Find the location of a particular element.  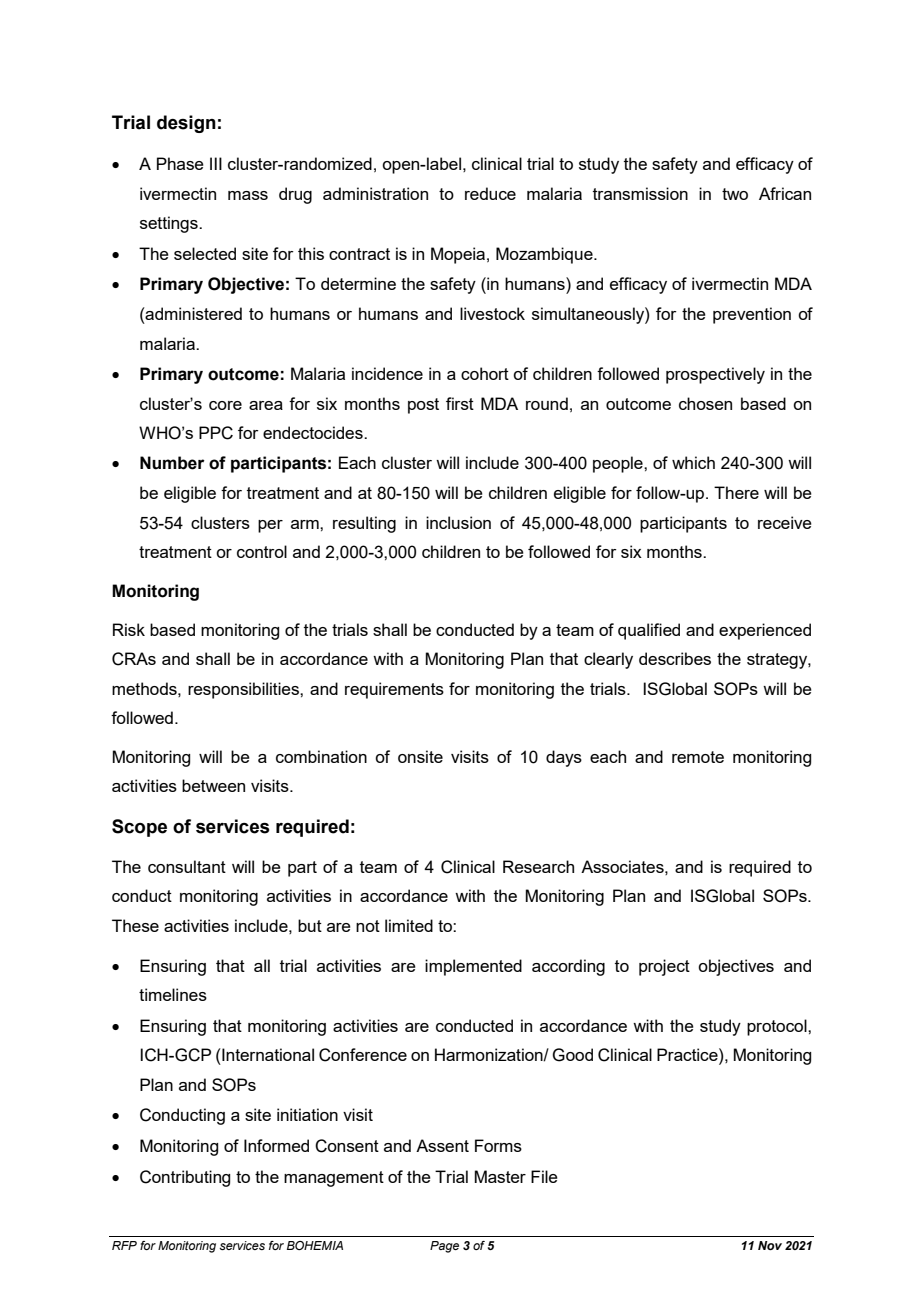

III is located at coordinates (216, 163).
